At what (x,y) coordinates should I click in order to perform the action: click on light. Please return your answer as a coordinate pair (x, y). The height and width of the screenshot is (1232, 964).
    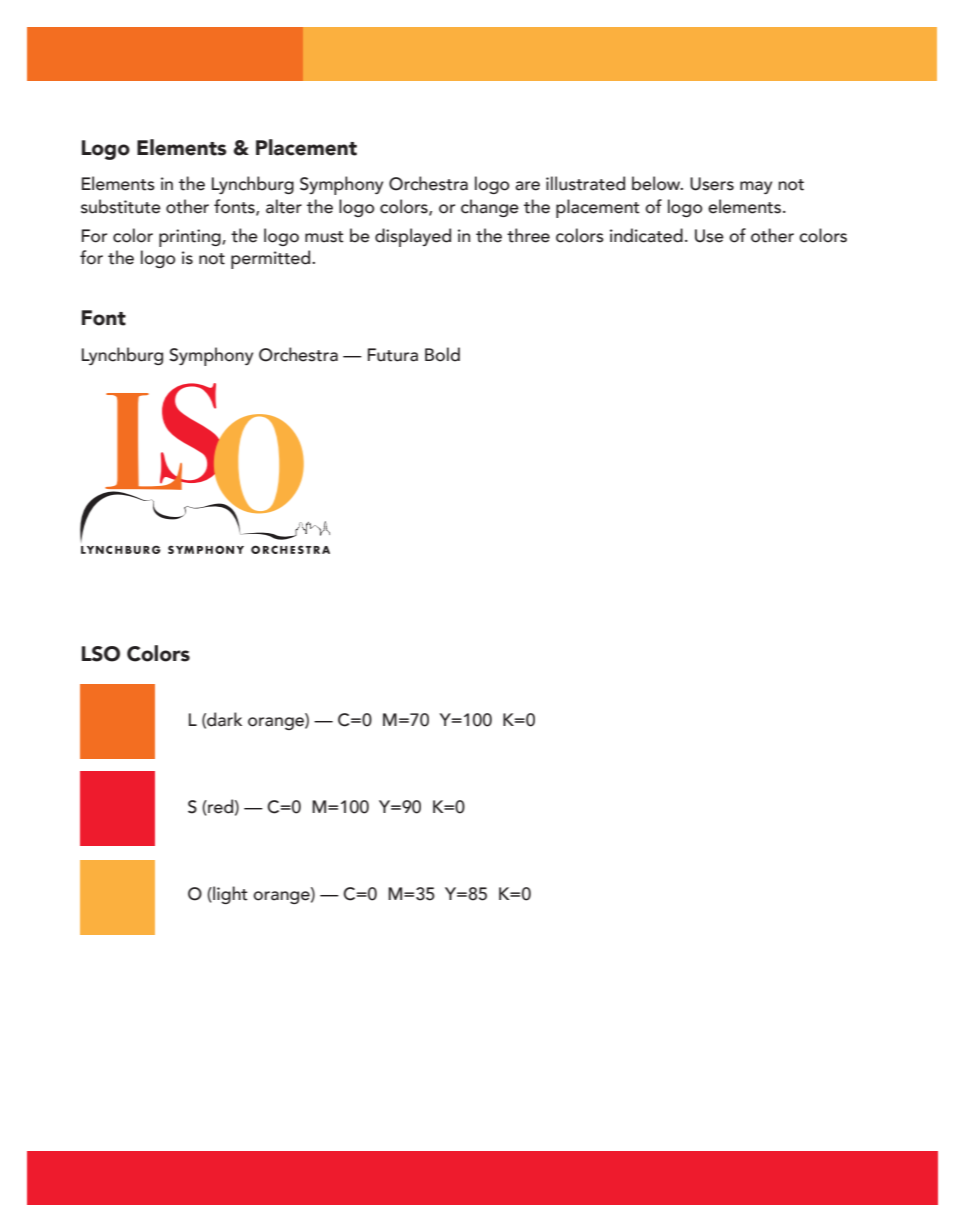
    Looking at the image, I should click on (229, 895).
